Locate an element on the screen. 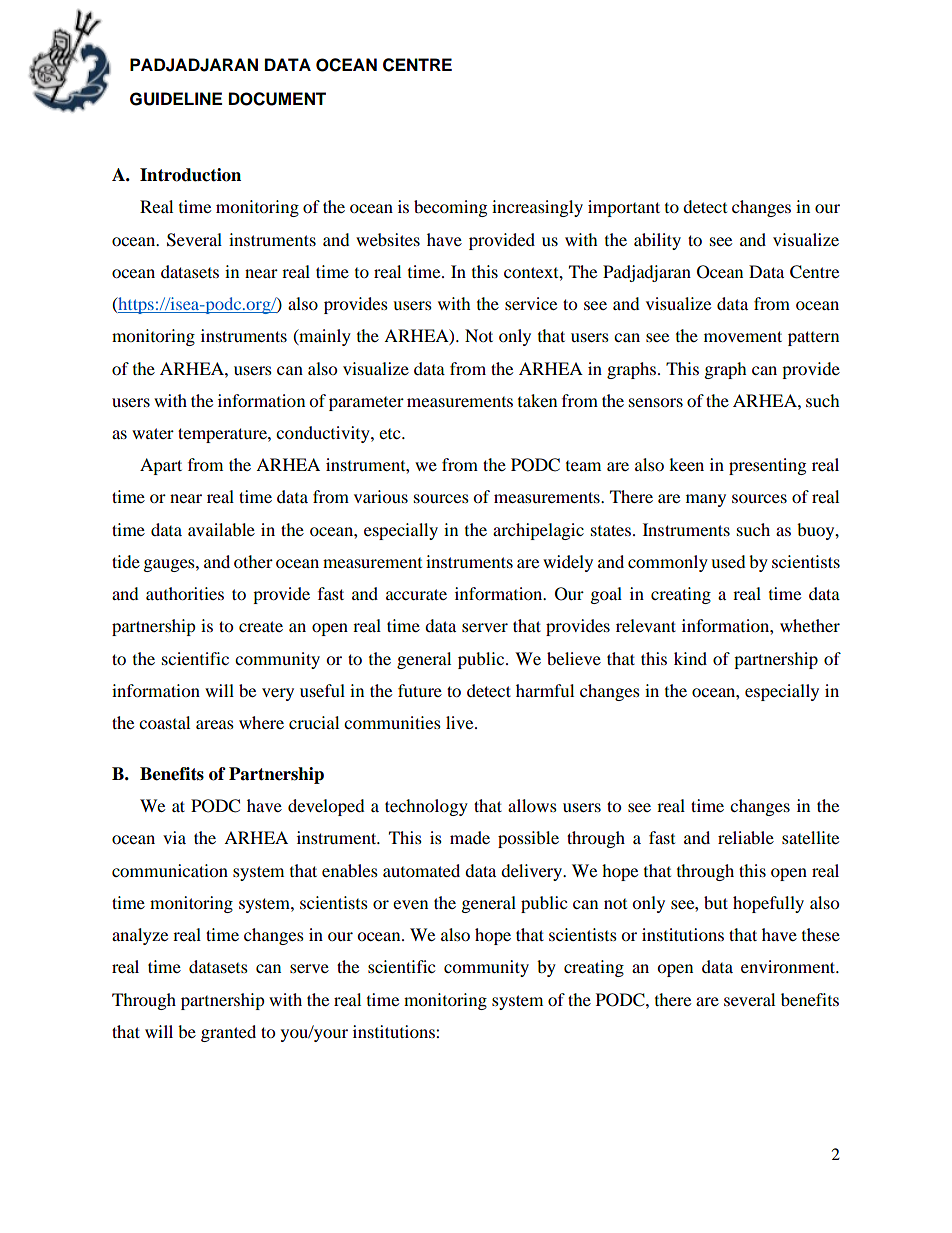 Image resolution: width=952 pixels, height=1233 pixels. future is located at coordinates (420, 690).
